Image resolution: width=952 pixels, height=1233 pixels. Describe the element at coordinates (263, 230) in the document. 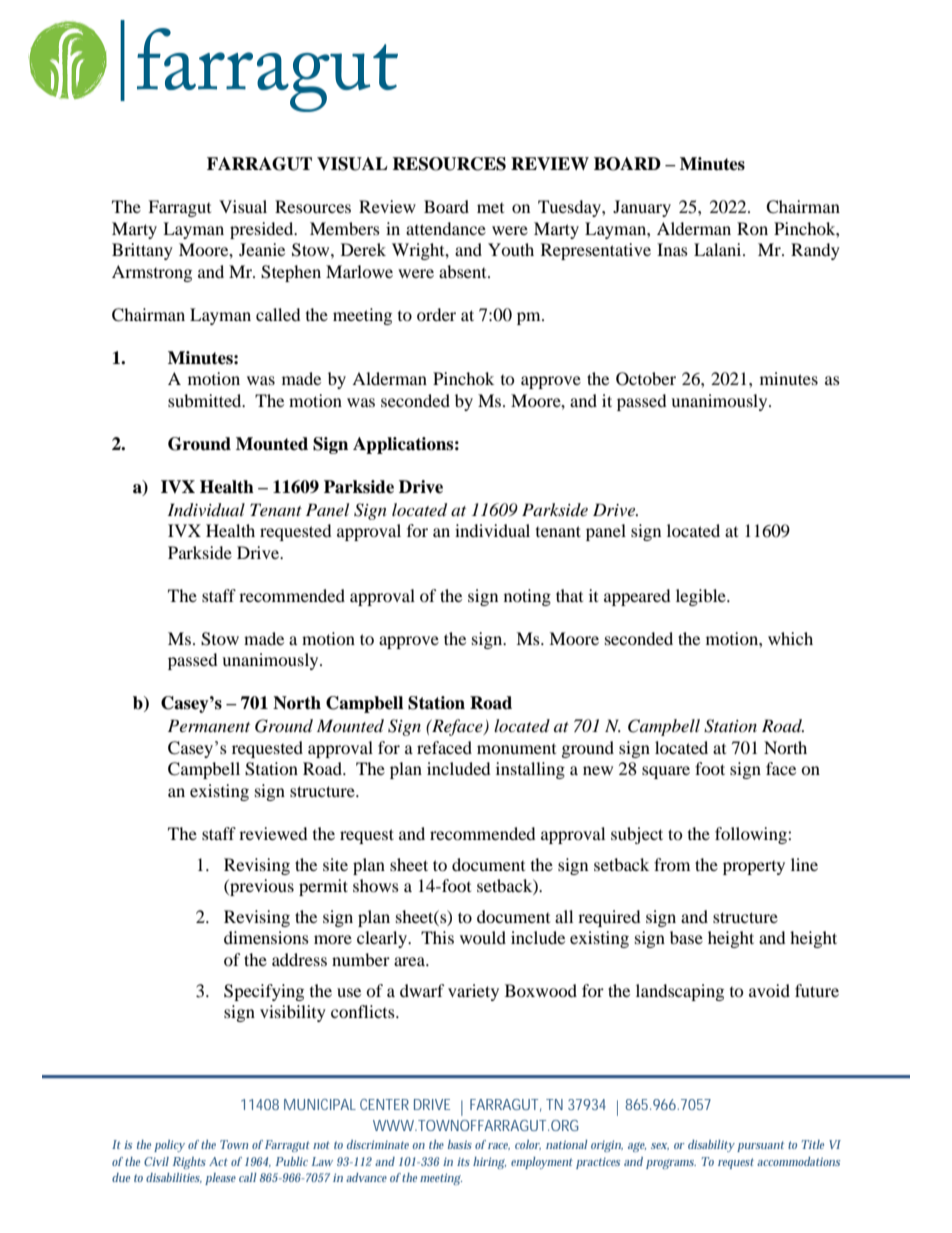

I see `presided` at that location.
